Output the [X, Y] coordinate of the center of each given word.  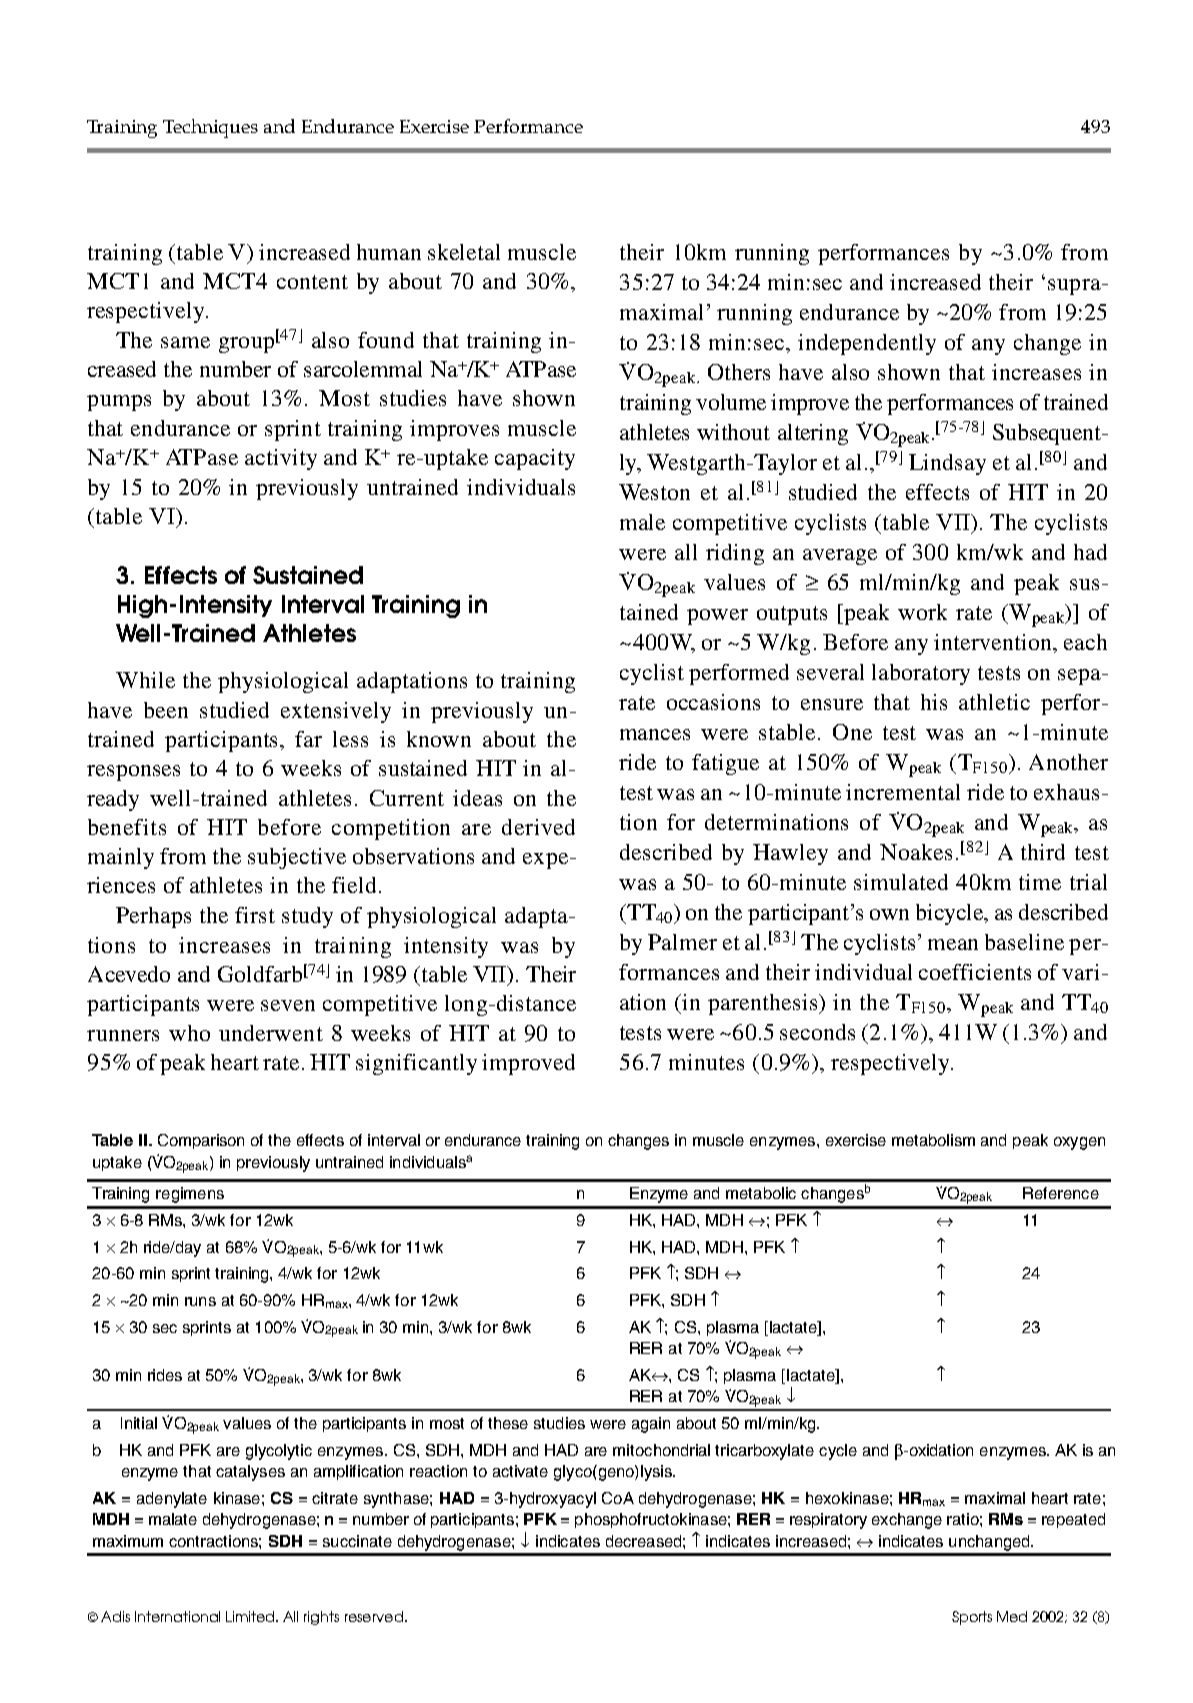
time [1040, 882]
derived [538, 827]
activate [520, 1471]
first [255, 915]
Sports [972, 1618]
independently [867, 344]
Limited [252, 1616]
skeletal [464, 252]
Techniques [210, 128]
